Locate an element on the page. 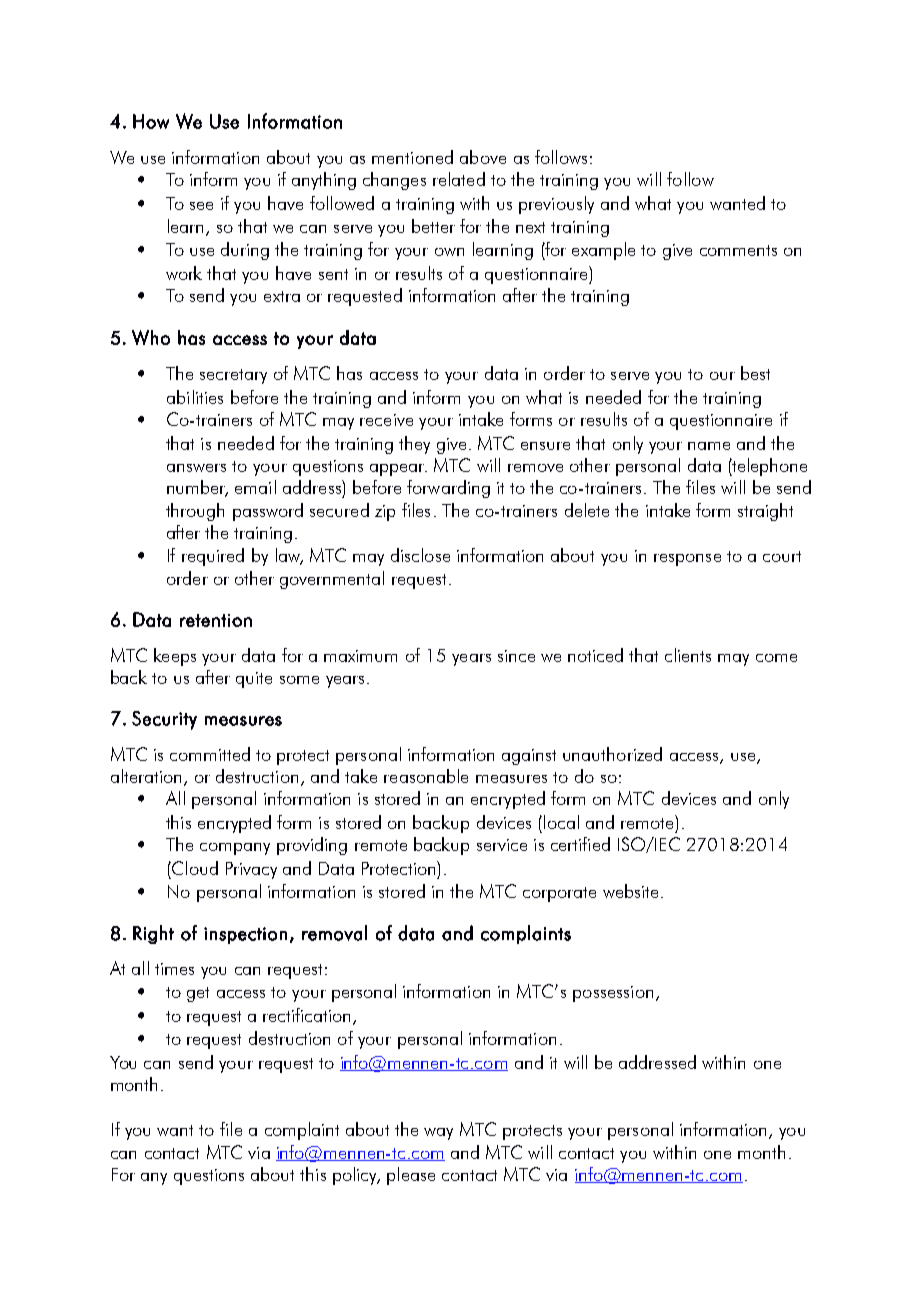  unauthorized is located at coordinates (612, 754).
